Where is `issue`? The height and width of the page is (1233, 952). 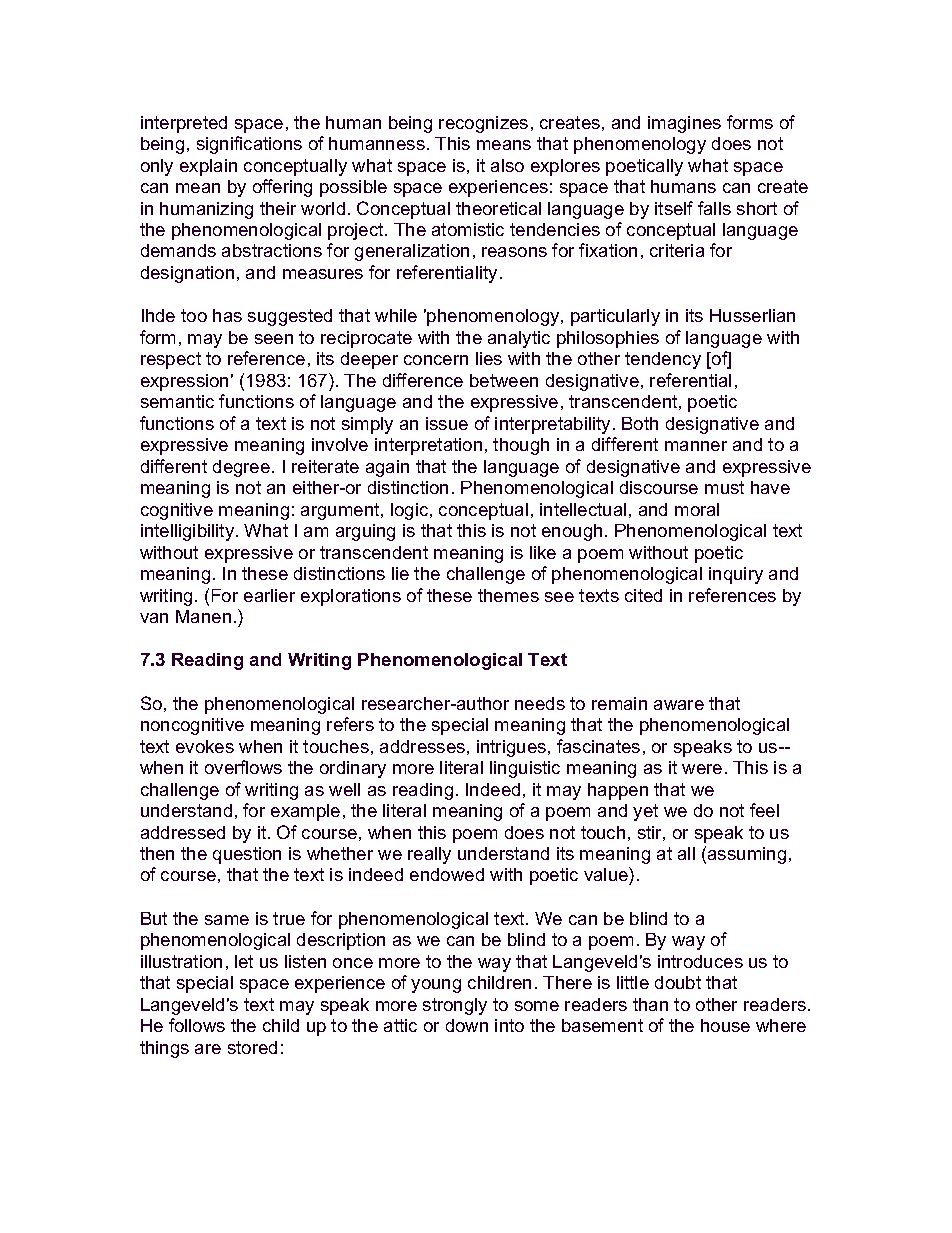
issue is located at coordinates (447, 423).
